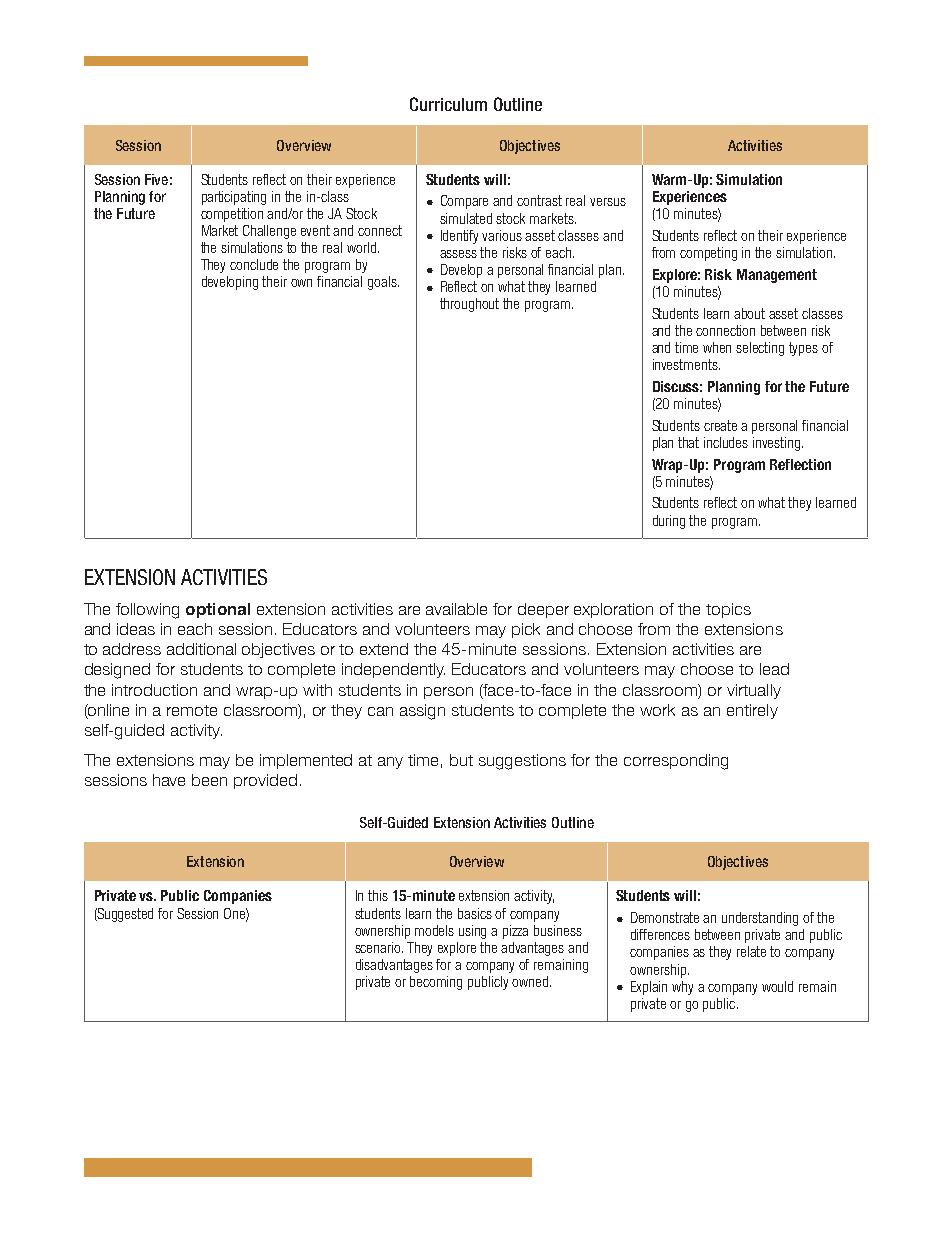 This screenshot has width=952, height=1233. Describe the element at coordinates (717, 347) in the screenshot. I see `when` at that location.
